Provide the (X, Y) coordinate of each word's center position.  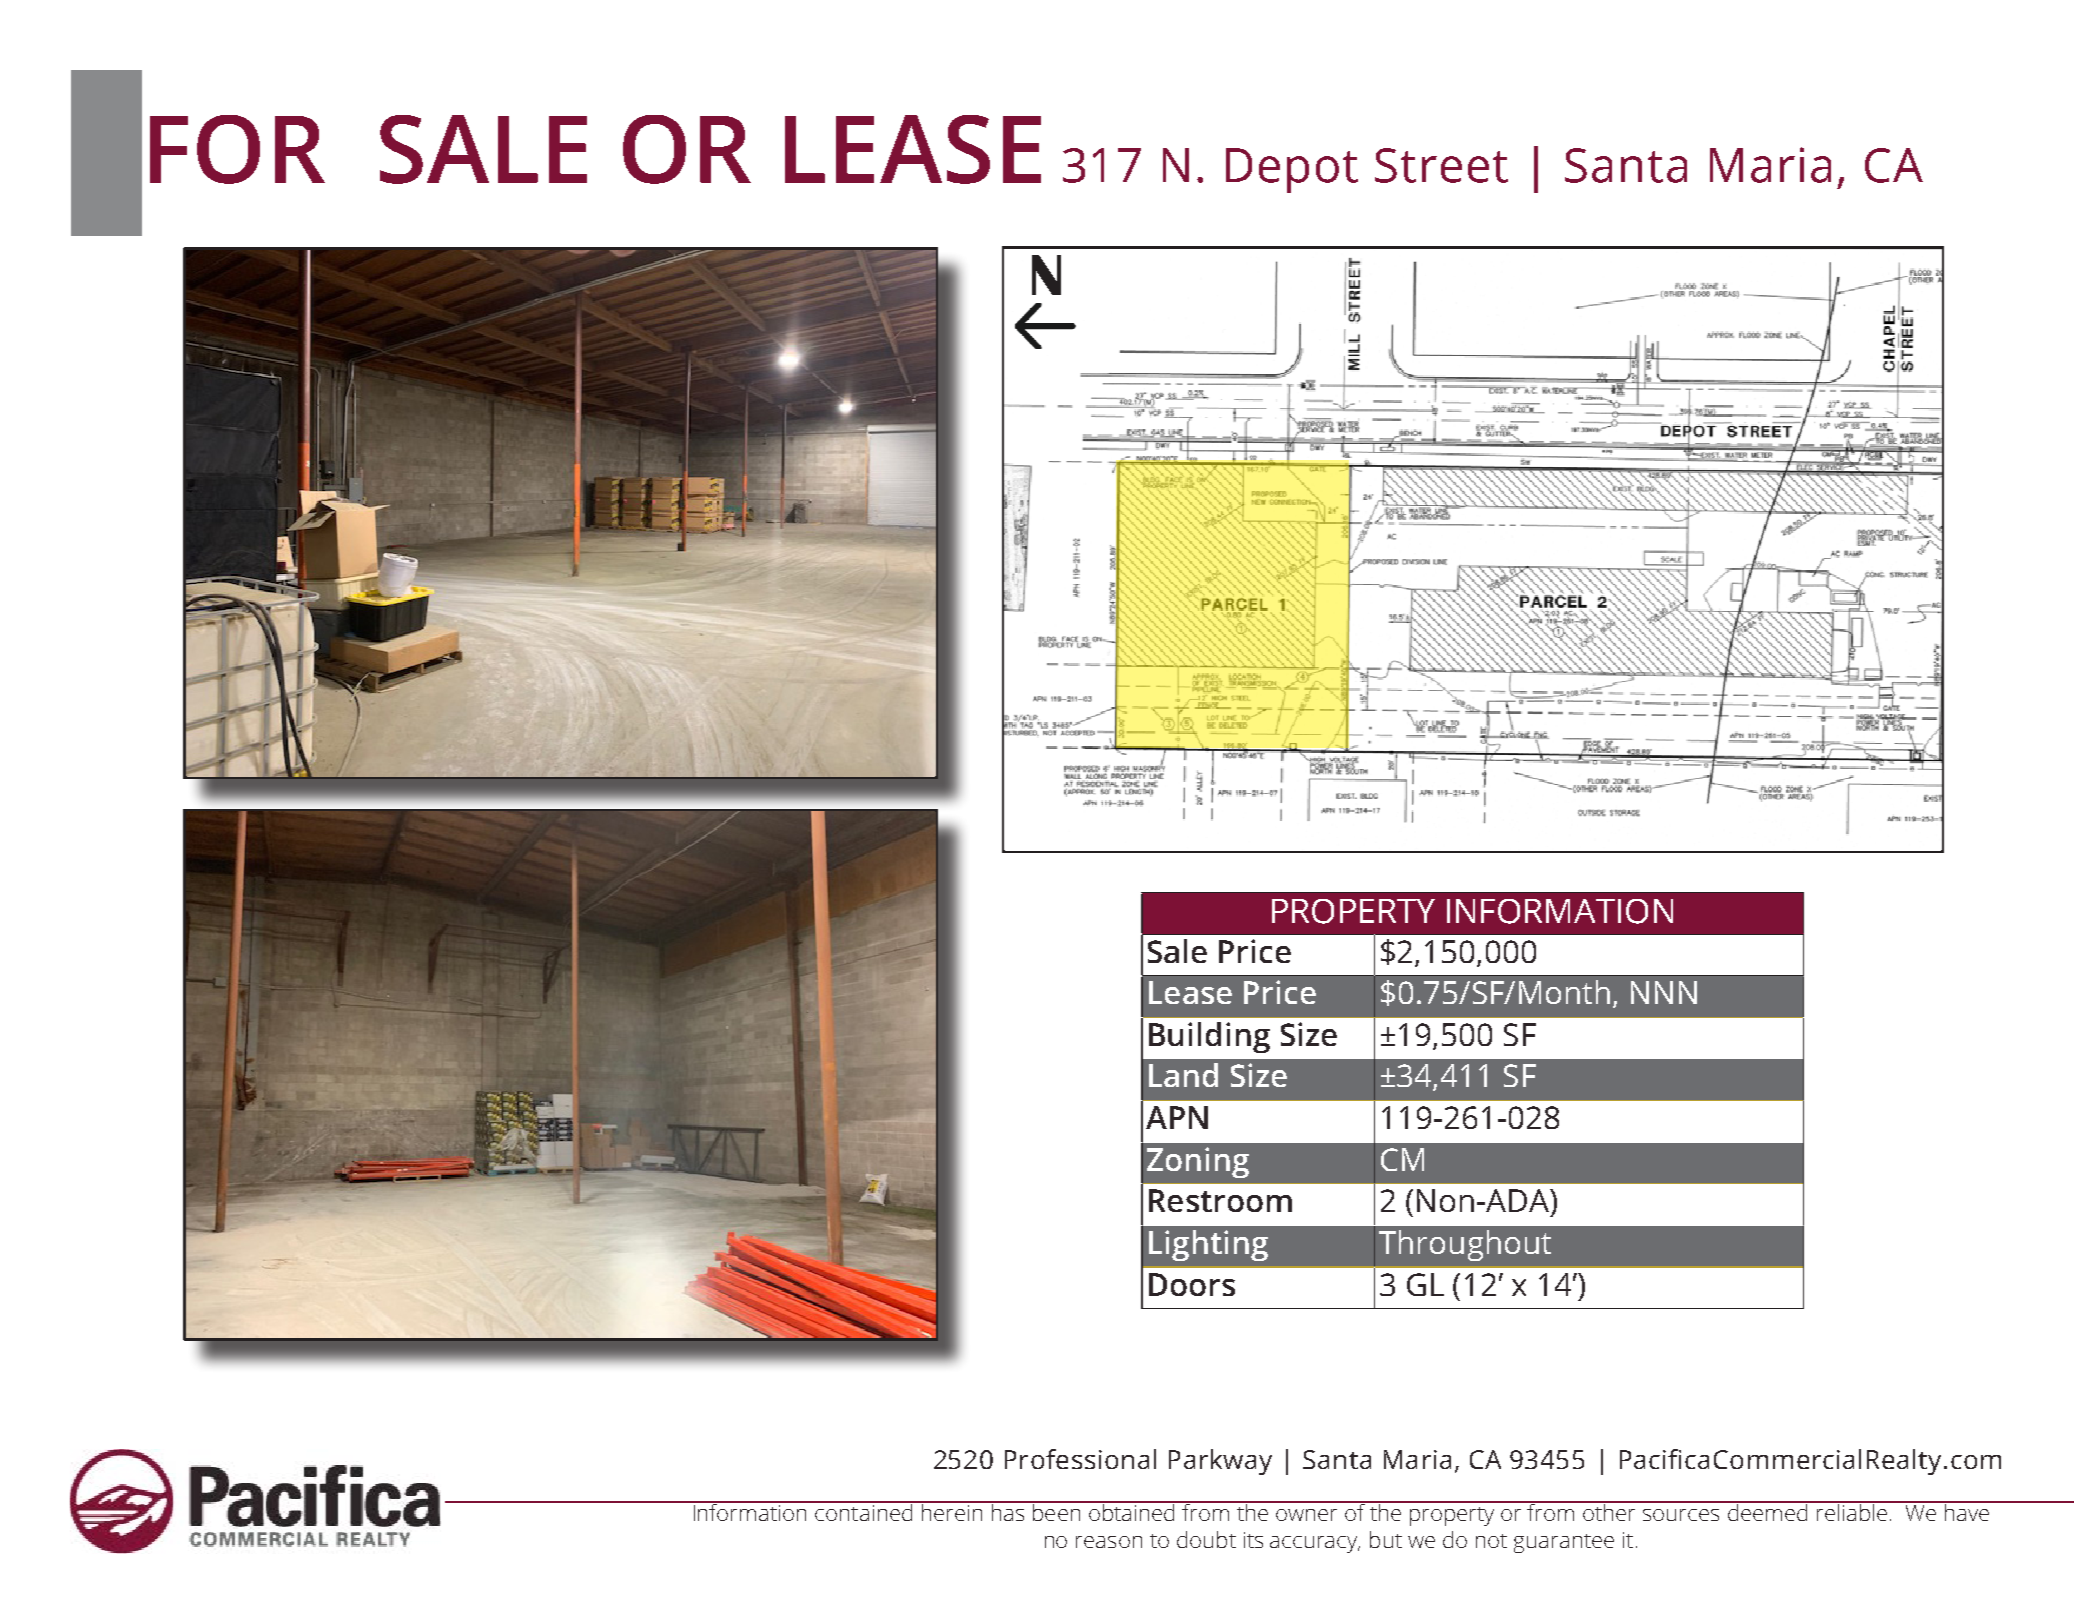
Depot (1292, 170)
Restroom (1220, 1200)
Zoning (1198, 1162)
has (1008, 1511)
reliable (1852, 1511)
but (1386, 1539)
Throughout (1465, 1245)
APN (1177, 1117)
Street (1441, 165)
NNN (1664, 992)
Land (1183, 1075)
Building (1209, 1037)
